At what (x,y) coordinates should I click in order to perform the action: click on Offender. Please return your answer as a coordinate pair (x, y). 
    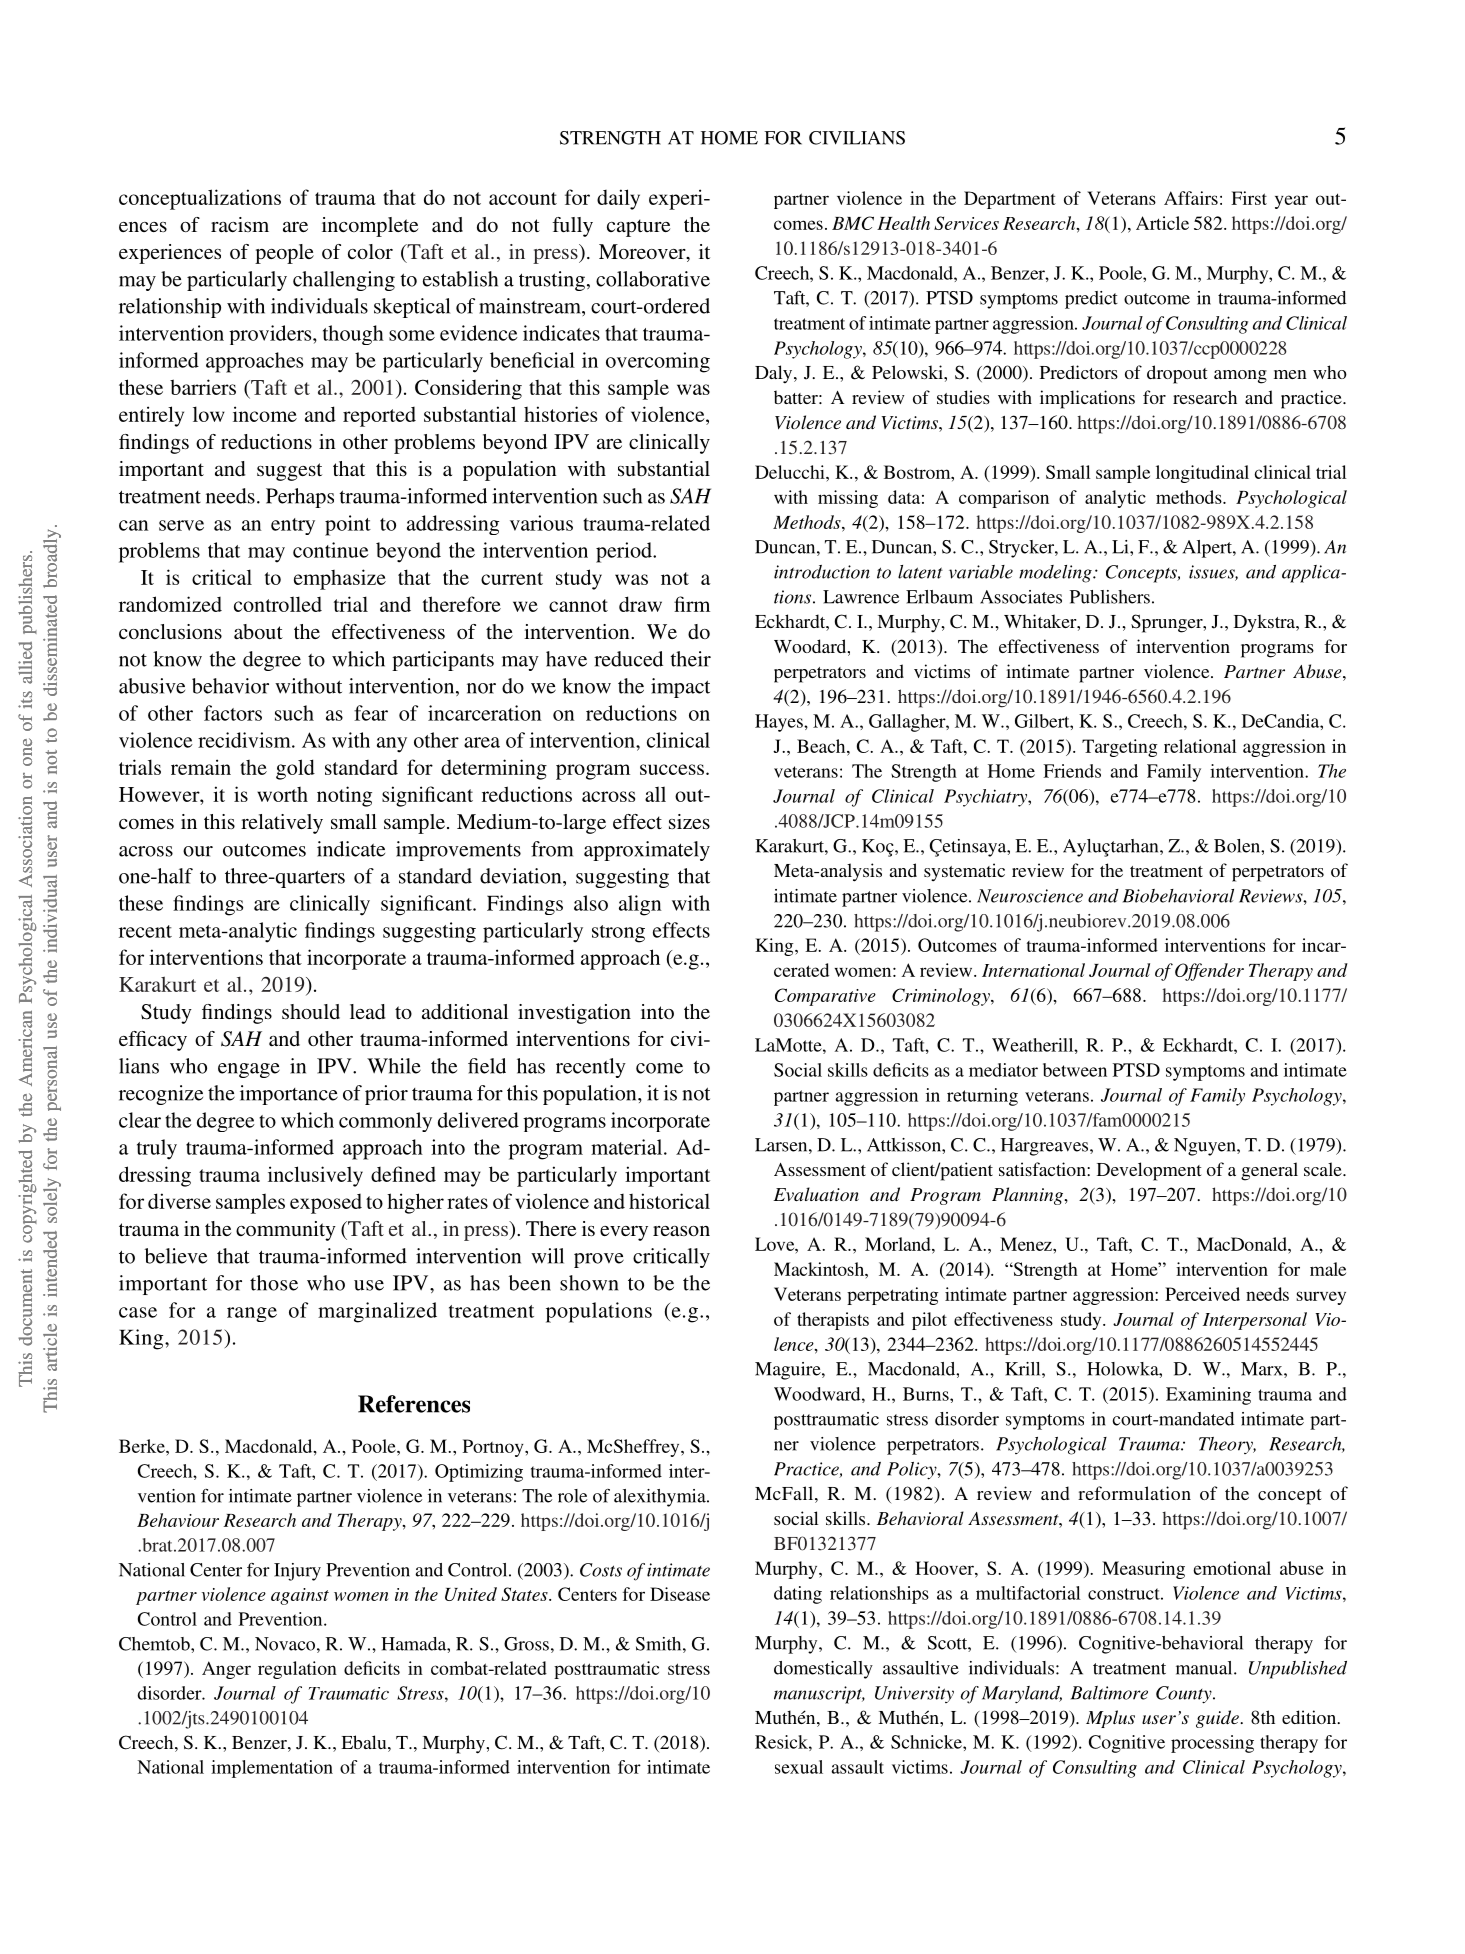
    Looking at the image, I should click on (1209, 972).
